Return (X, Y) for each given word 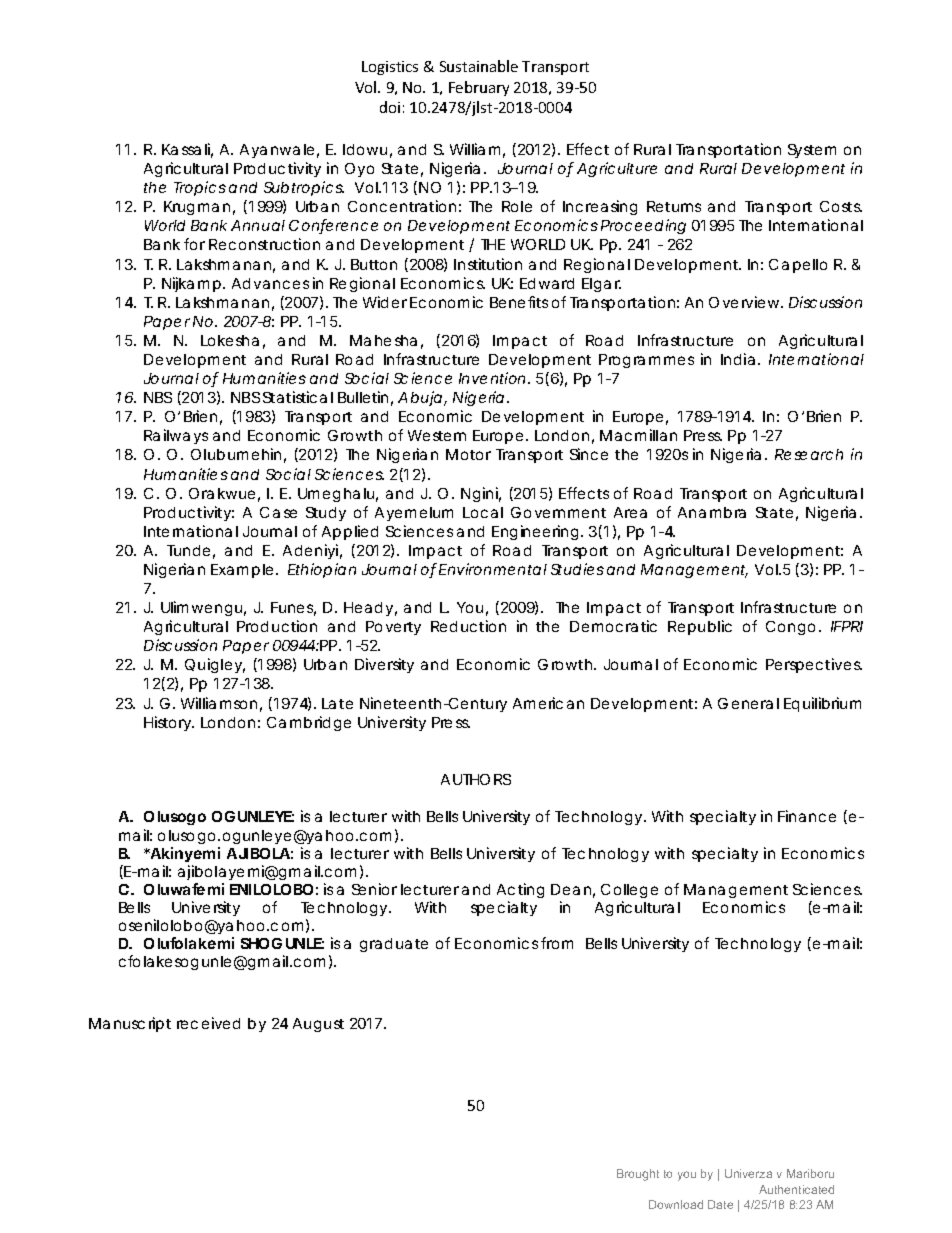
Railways (176, 436)
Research (809, 454)
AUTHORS (476, 779)
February (479, 88)
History (169, 723)
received (208, 1023)
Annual (258, 225)
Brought (638, 1175)
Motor (468, 454)
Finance (807, 816)
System (812, 151)
